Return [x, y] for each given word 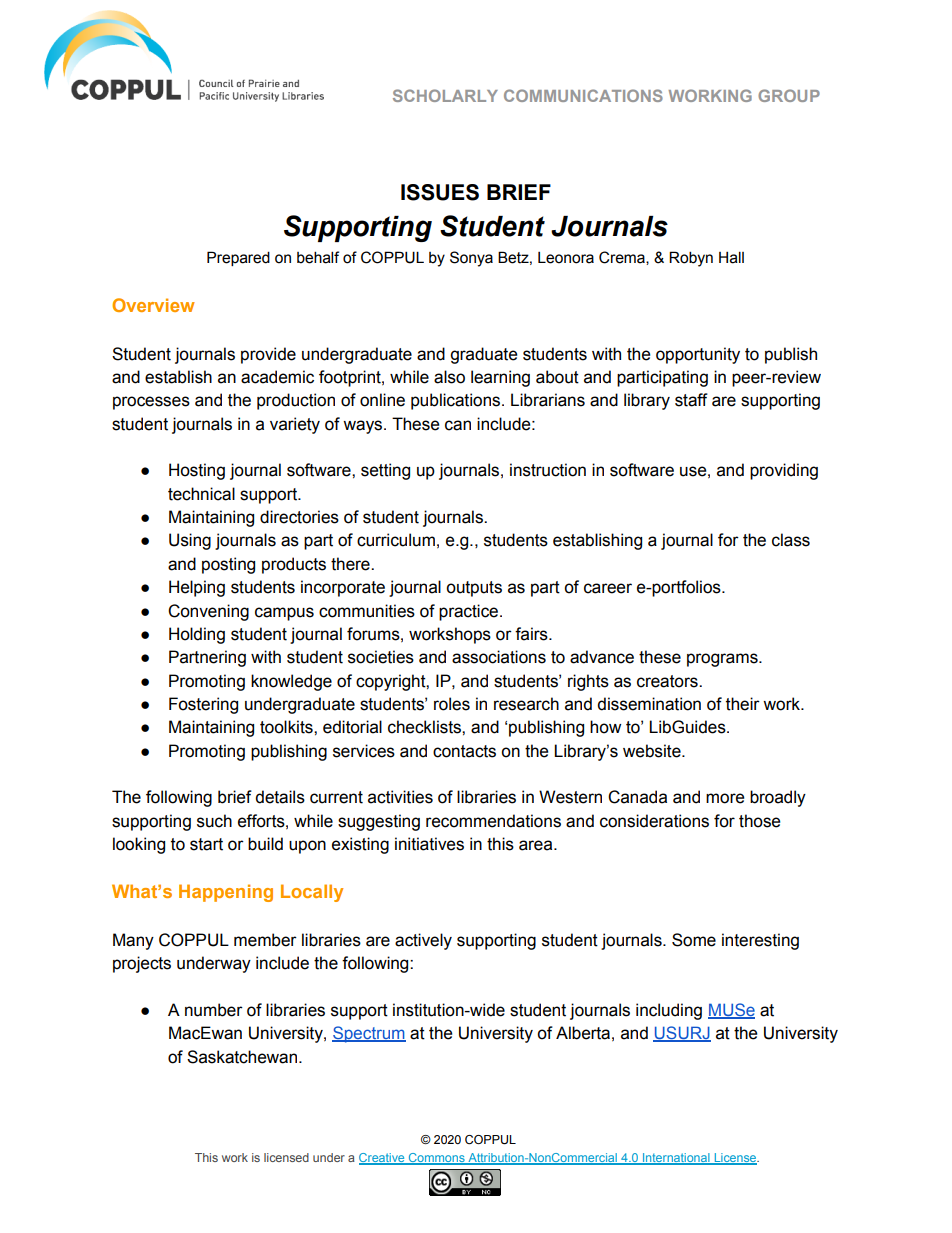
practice [470, 612]
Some [694, 940]
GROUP [789, 95]
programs [723, 660]
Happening [226, 893]
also [449, 377]
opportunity [698, 355]
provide [268, 355]
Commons [436, 1158]
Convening [208, 612]
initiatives [429, 844]
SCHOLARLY [445, 95]
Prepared [238, 258]
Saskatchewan [243, 1057]
